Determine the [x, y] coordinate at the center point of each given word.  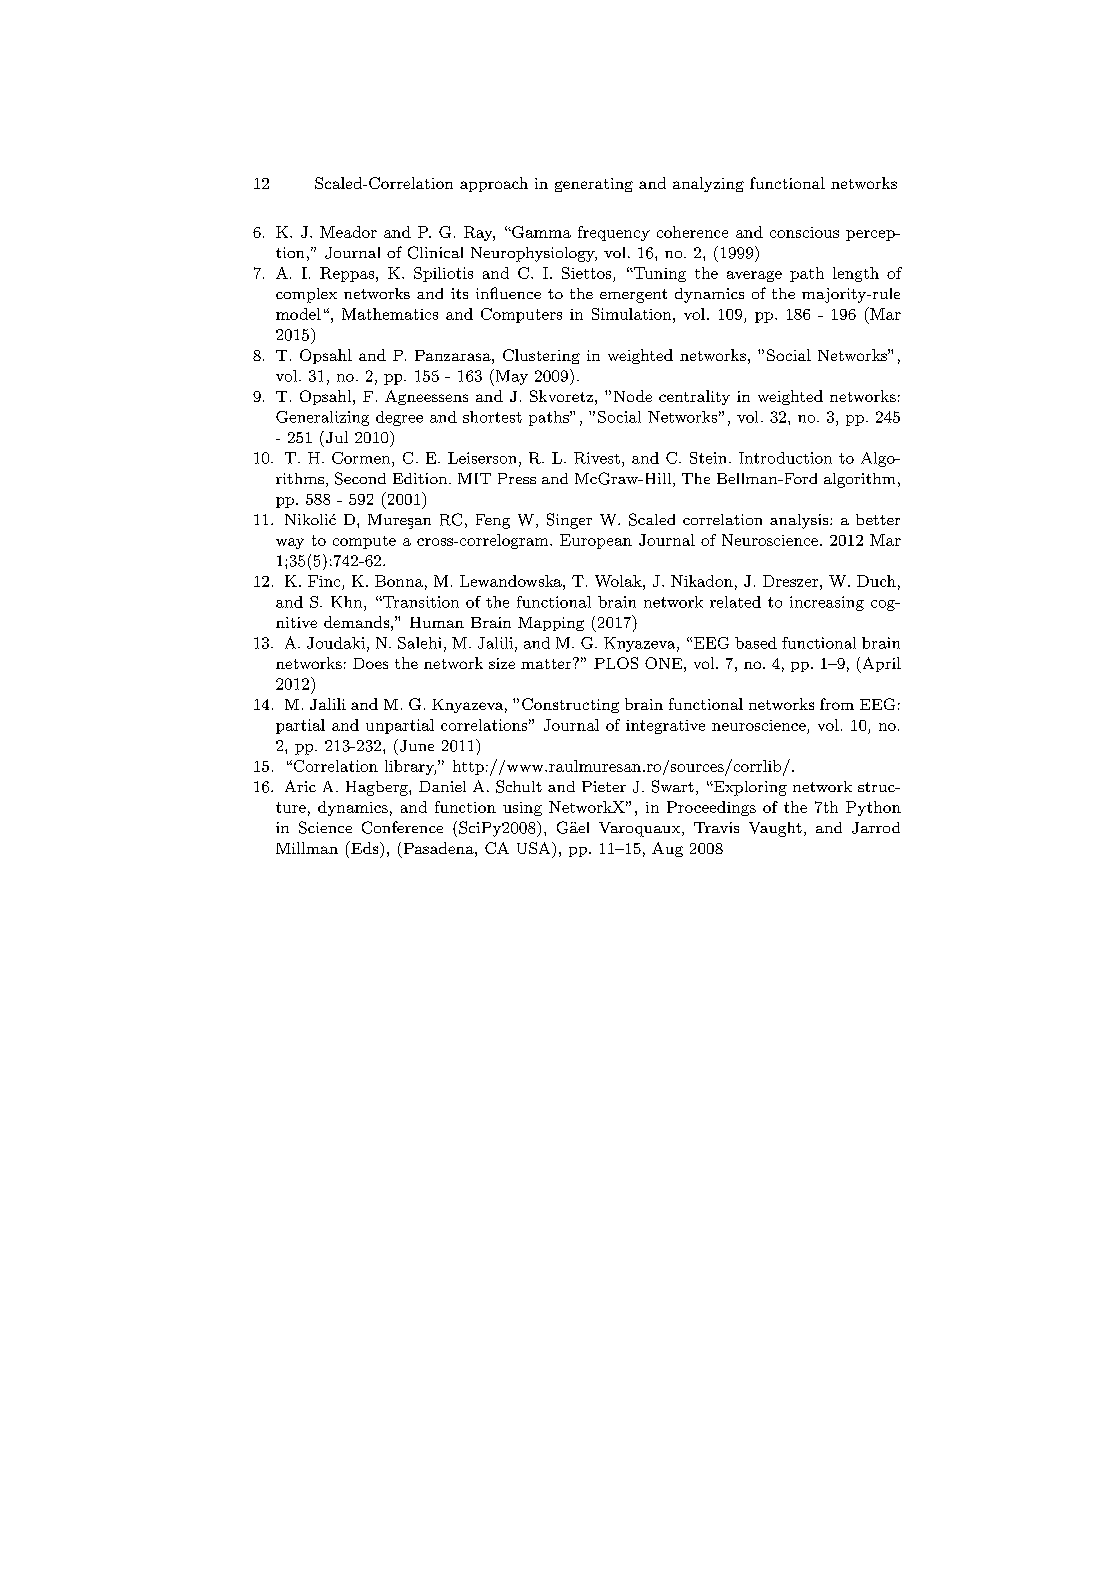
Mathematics [390, 314]
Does [370, 663]
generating [594, 185]
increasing [827, 603]
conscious [804, 232]
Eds [365, 847]
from [837, 704]
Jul [337, 437]
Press [517, 478]
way [290, 543]
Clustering [541, 356]
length [856, 274]
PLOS [616, 663]
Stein [708, 458]
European [596, 541]
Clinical [435, 252]
